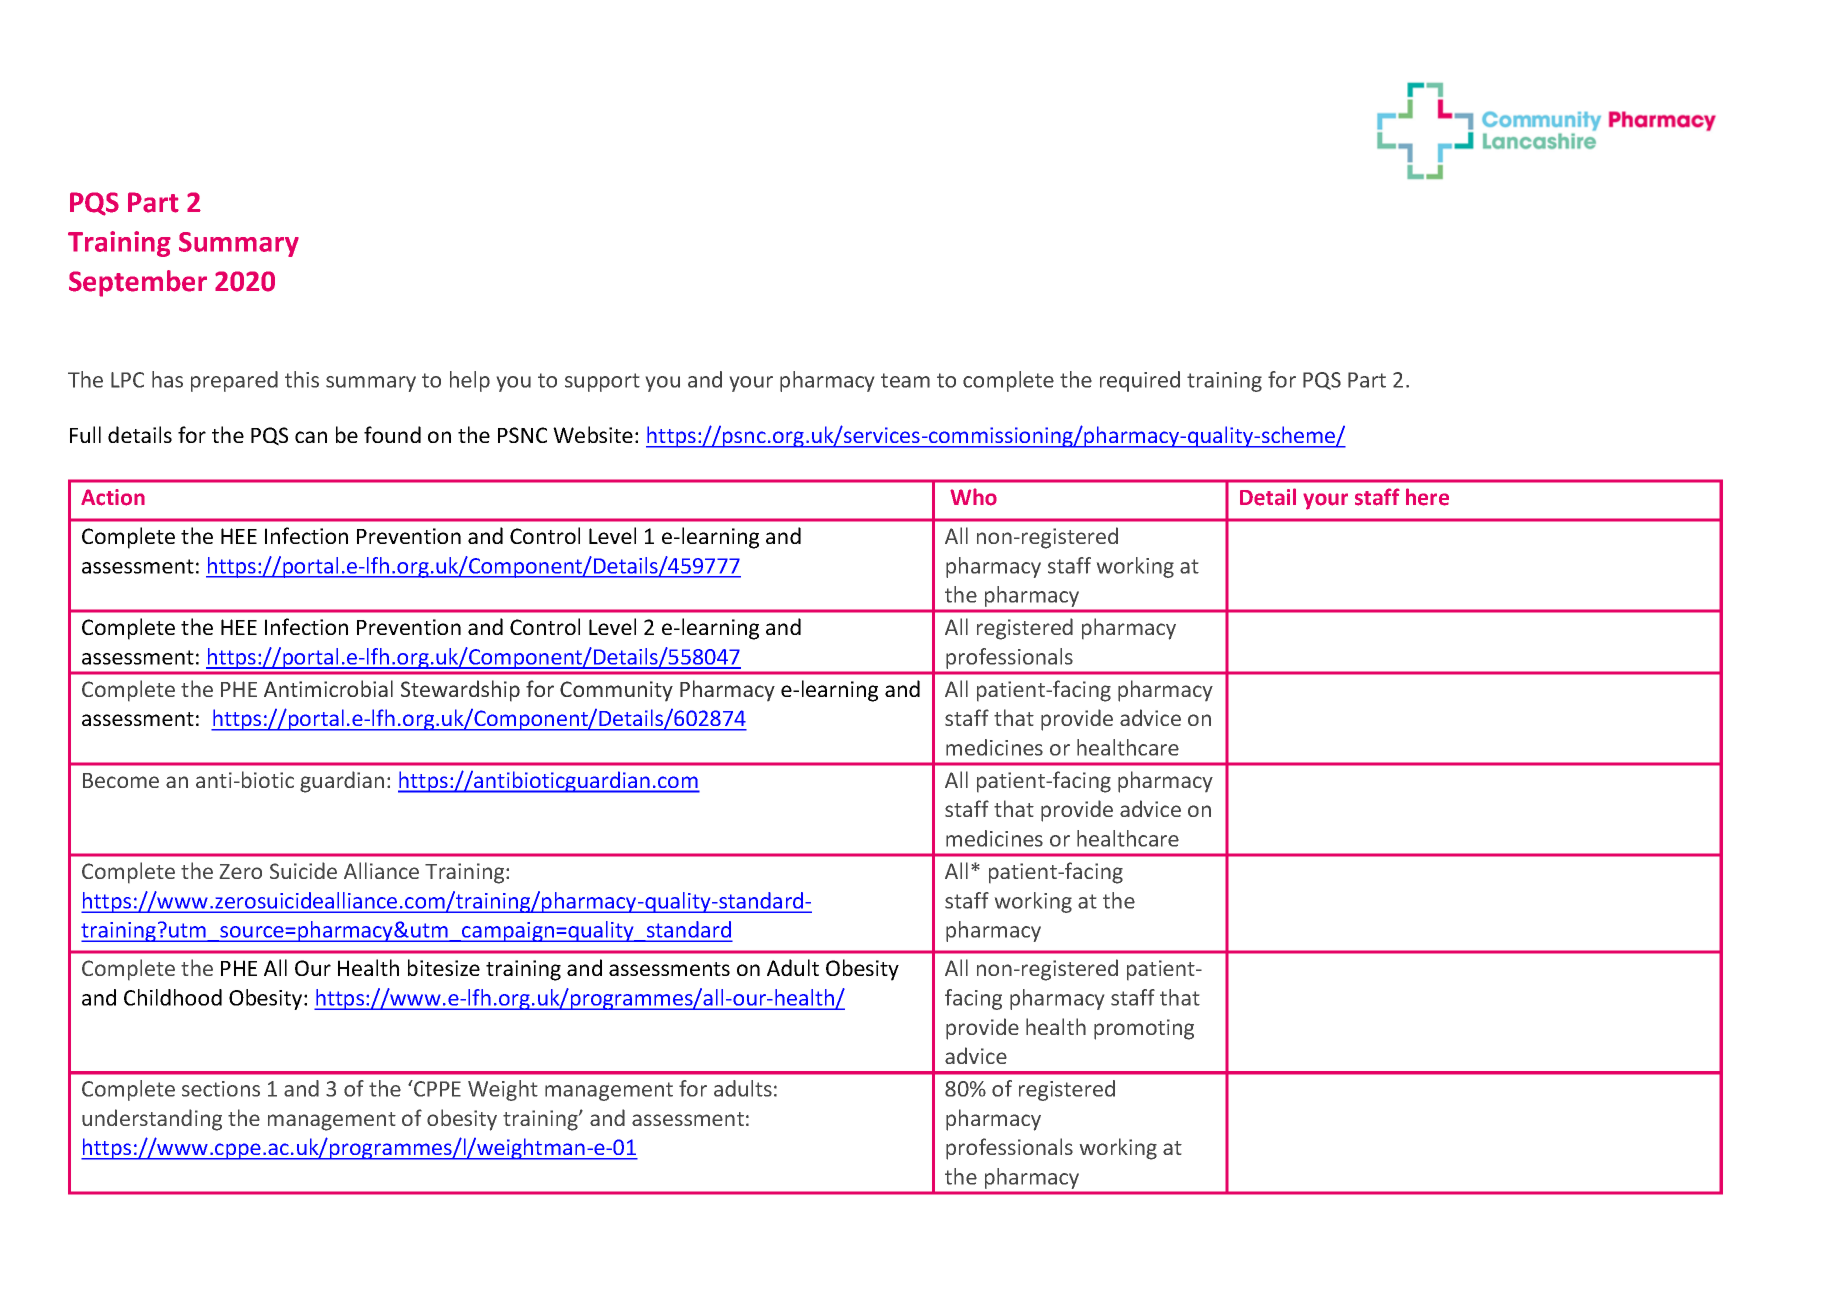 This page has height=1297, width=1833. What do you see at coordinates (905, 380) in the page?
I see `team` at bounding box center [905, 380].
